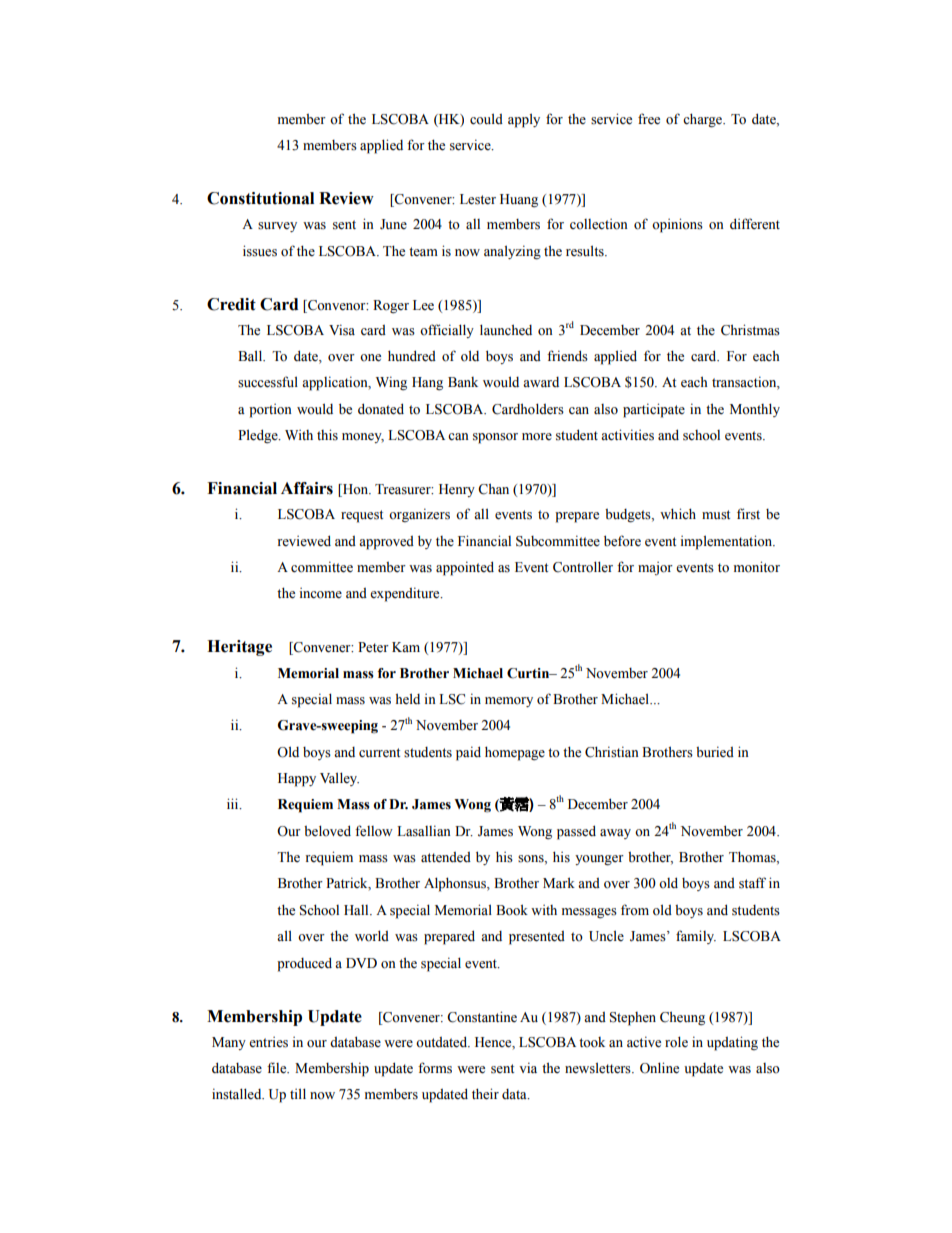 The width and height of the image is (952, 1233). I want to click on appointed, so click(465, 568).
